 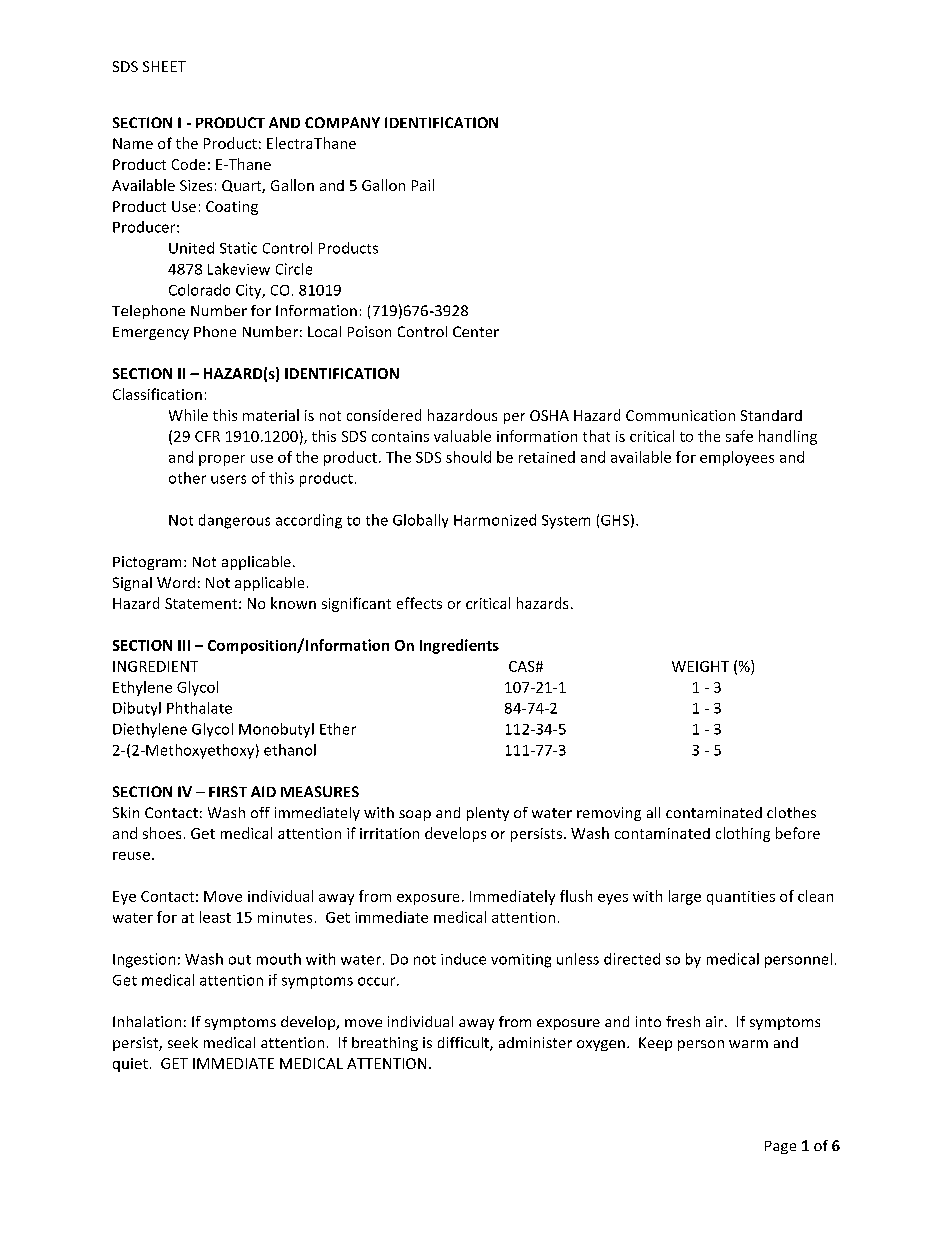 I want to click on Standard, so click(x=771, y=415).
